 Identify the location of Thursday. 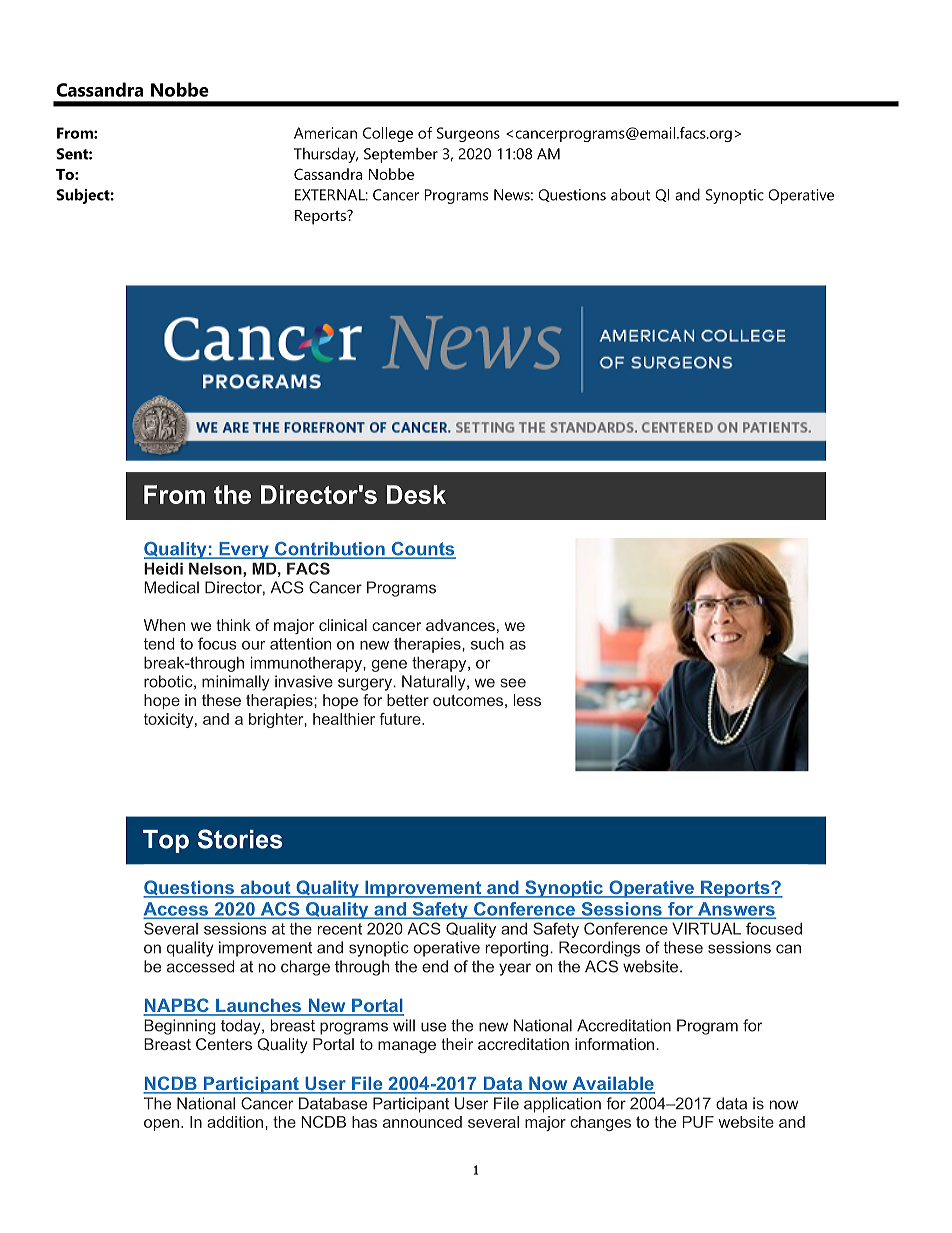
(326, 155).
